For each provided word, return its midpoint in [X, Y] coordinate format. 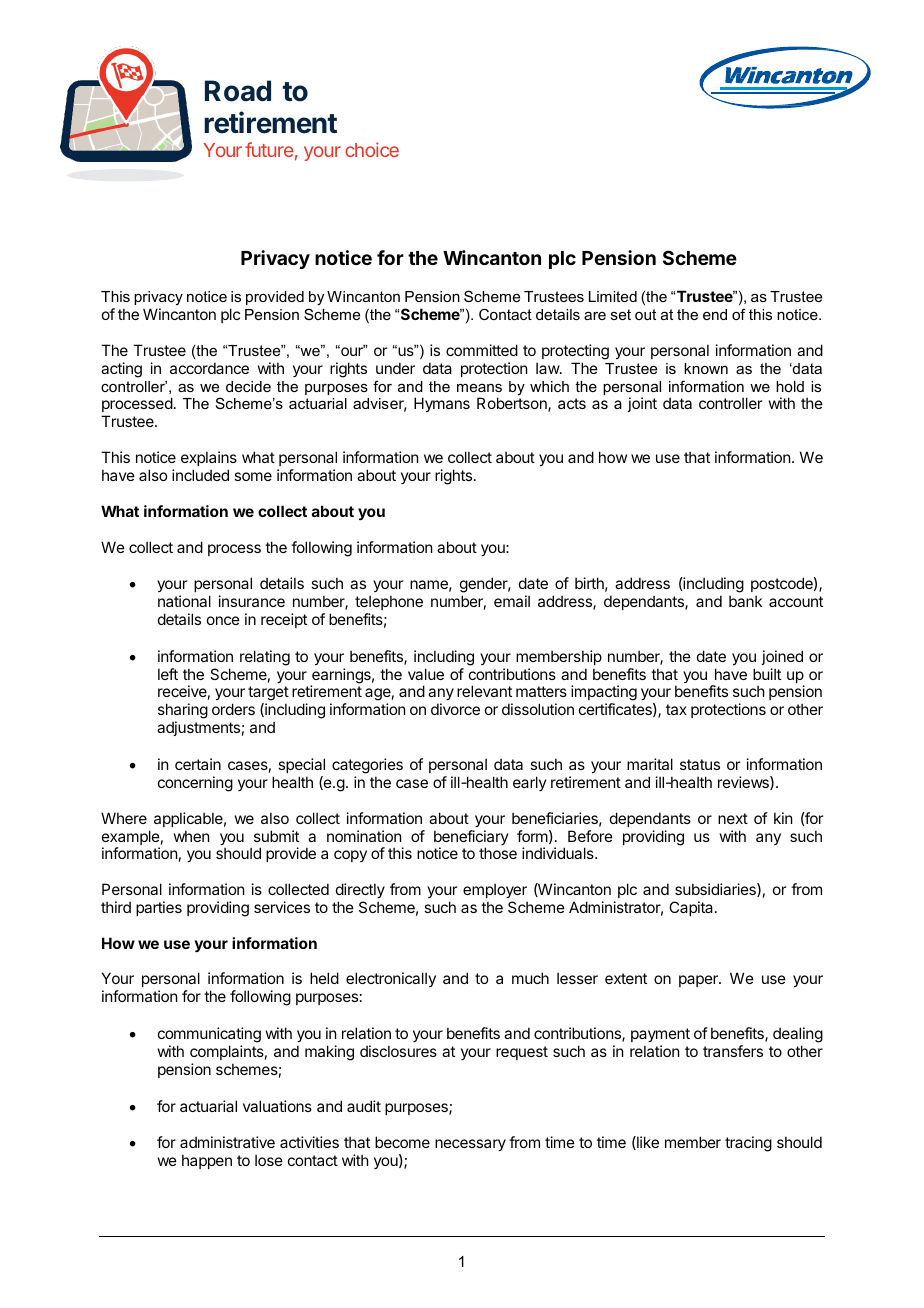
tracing [748, 1144]
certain [198, 764]
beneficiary [471, 839]
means [479, 388]
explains [209, 458]
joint [642, 404]
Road [238, 91]
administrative [227, 1142]
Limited [613, 296]
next [733, 818]
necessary [470, 1145]
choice [372, 149]
